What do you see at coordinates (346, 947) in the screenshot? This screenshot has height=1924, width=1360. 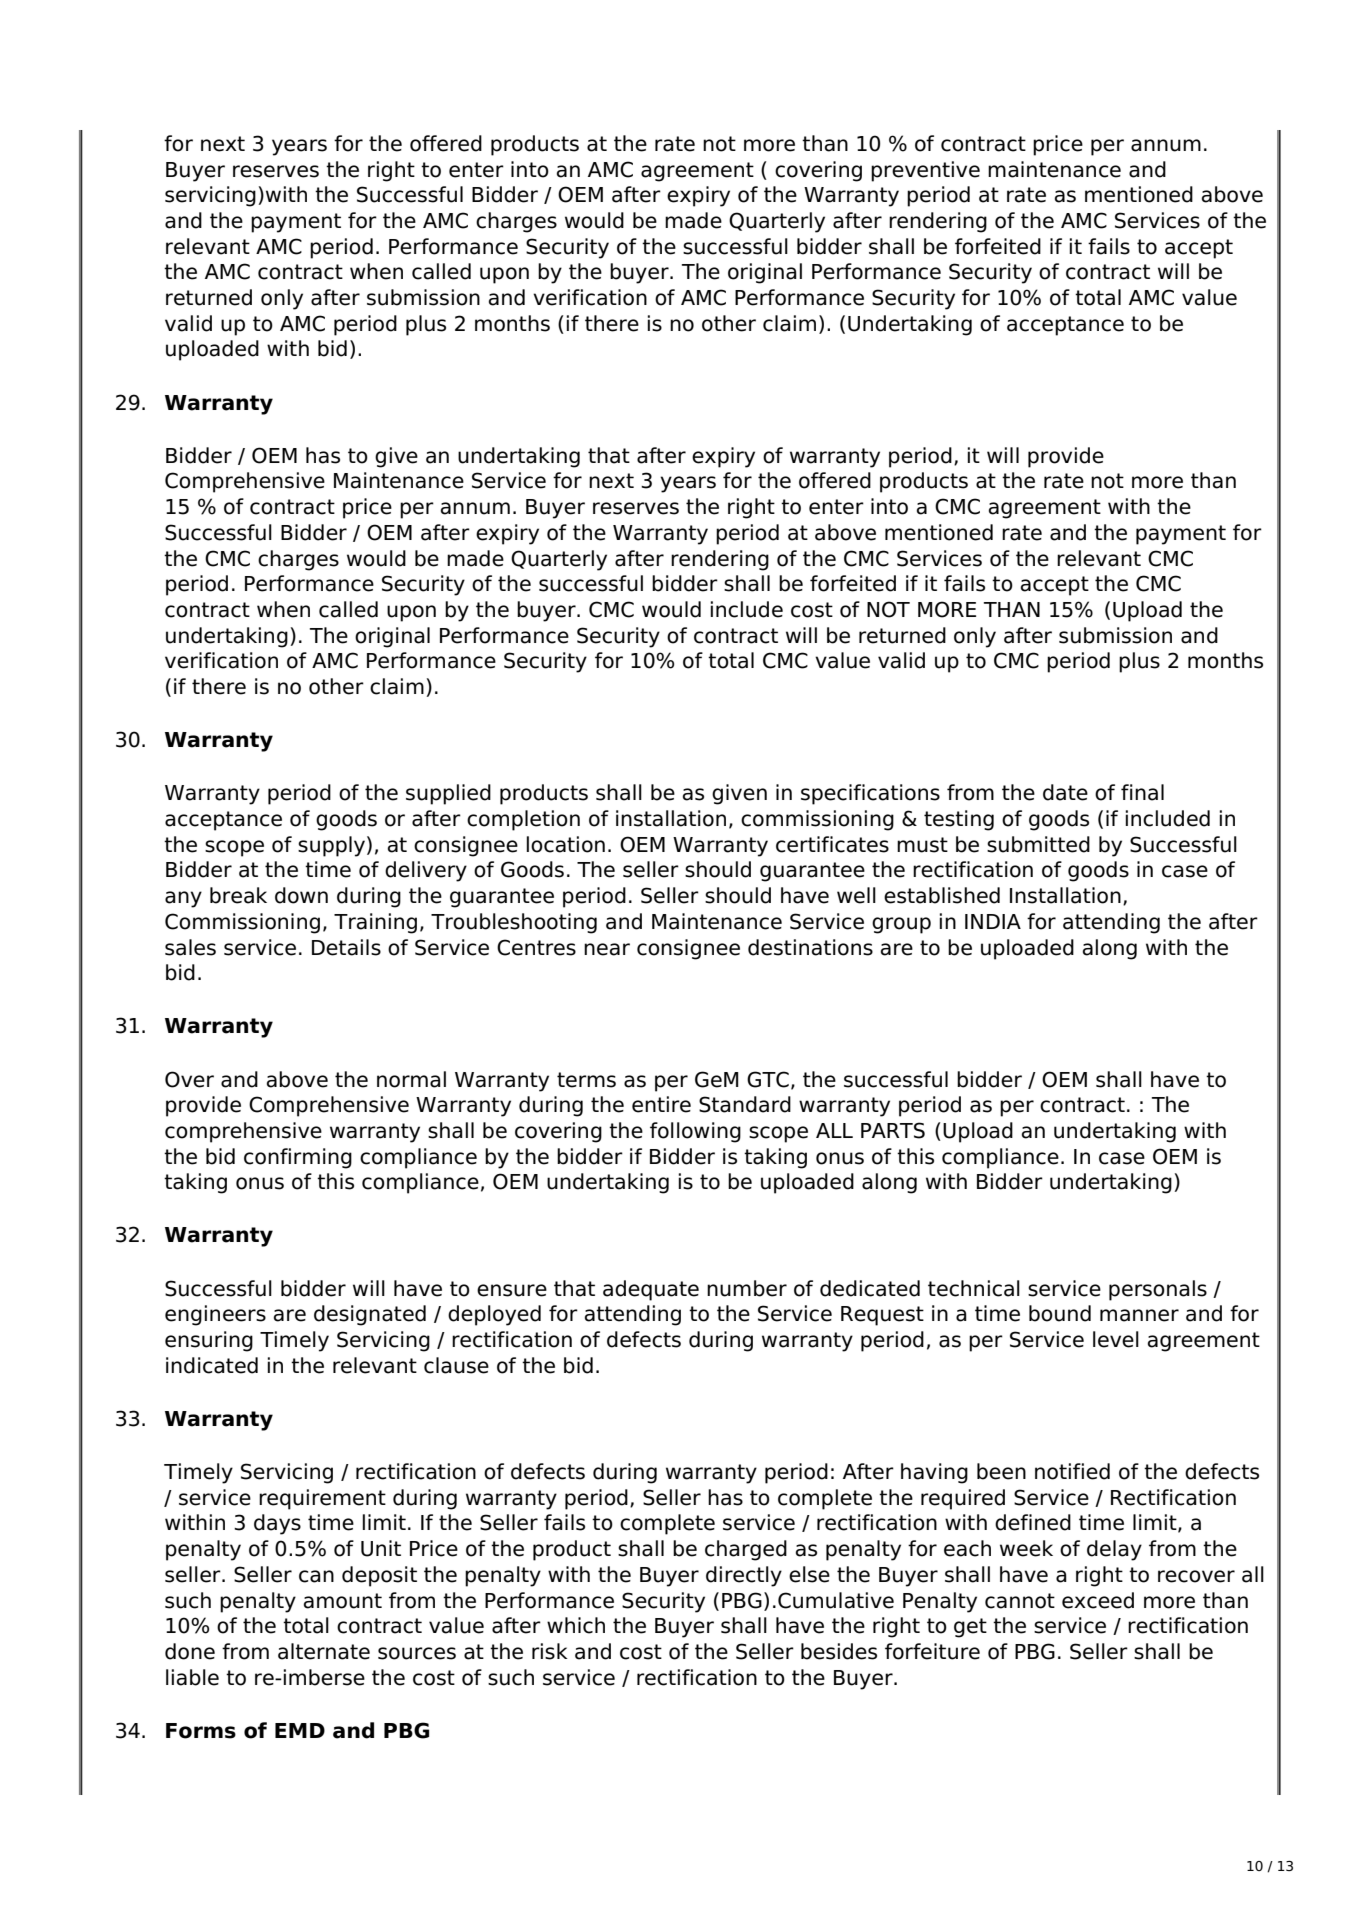 I see `Details` at bounding box center [346, 947].
